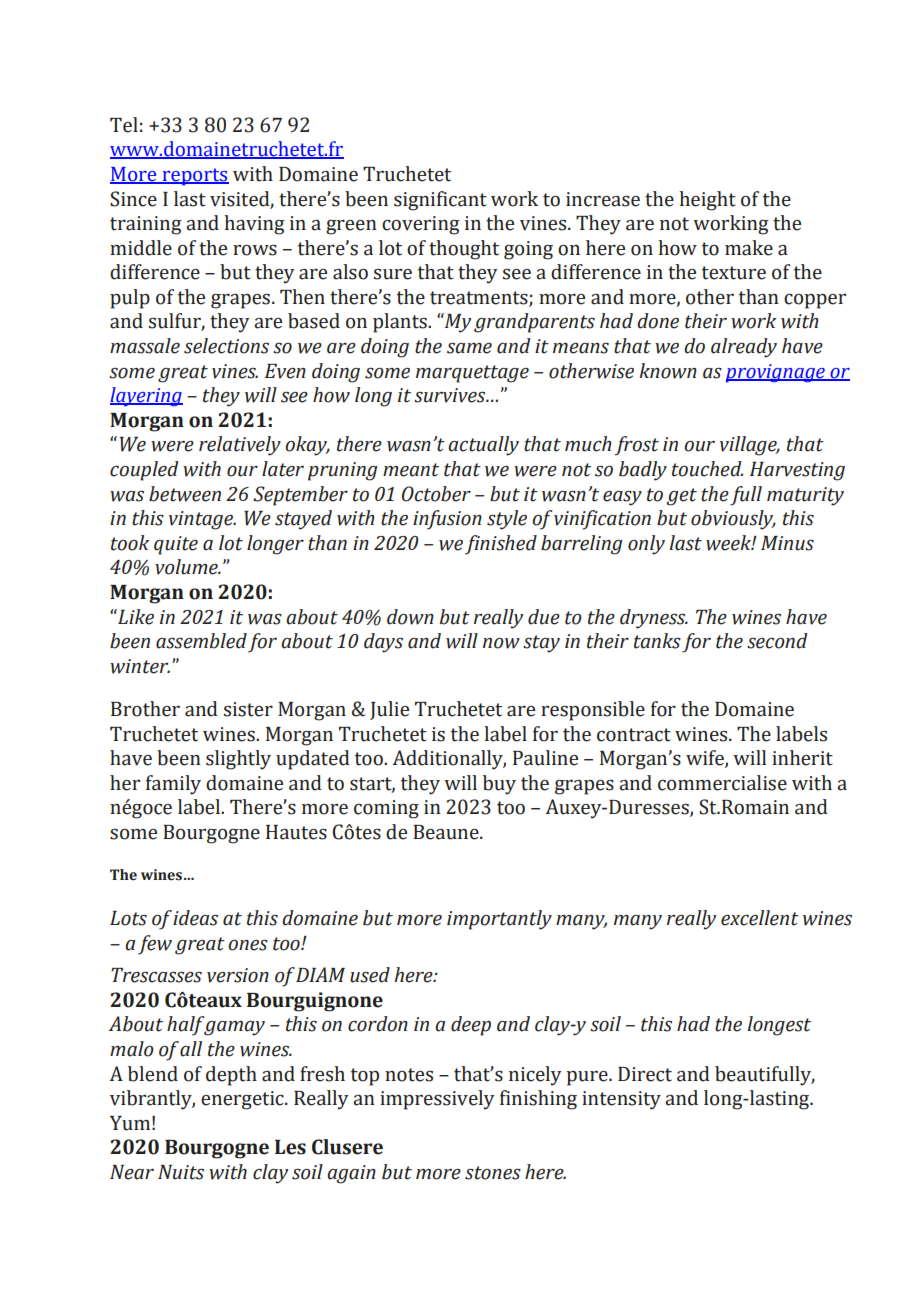 The width and height of the document is (924, 1308). What do you see at coordinates (185, 494) in the document?
I see `between` at bounding box center [185, 494].
